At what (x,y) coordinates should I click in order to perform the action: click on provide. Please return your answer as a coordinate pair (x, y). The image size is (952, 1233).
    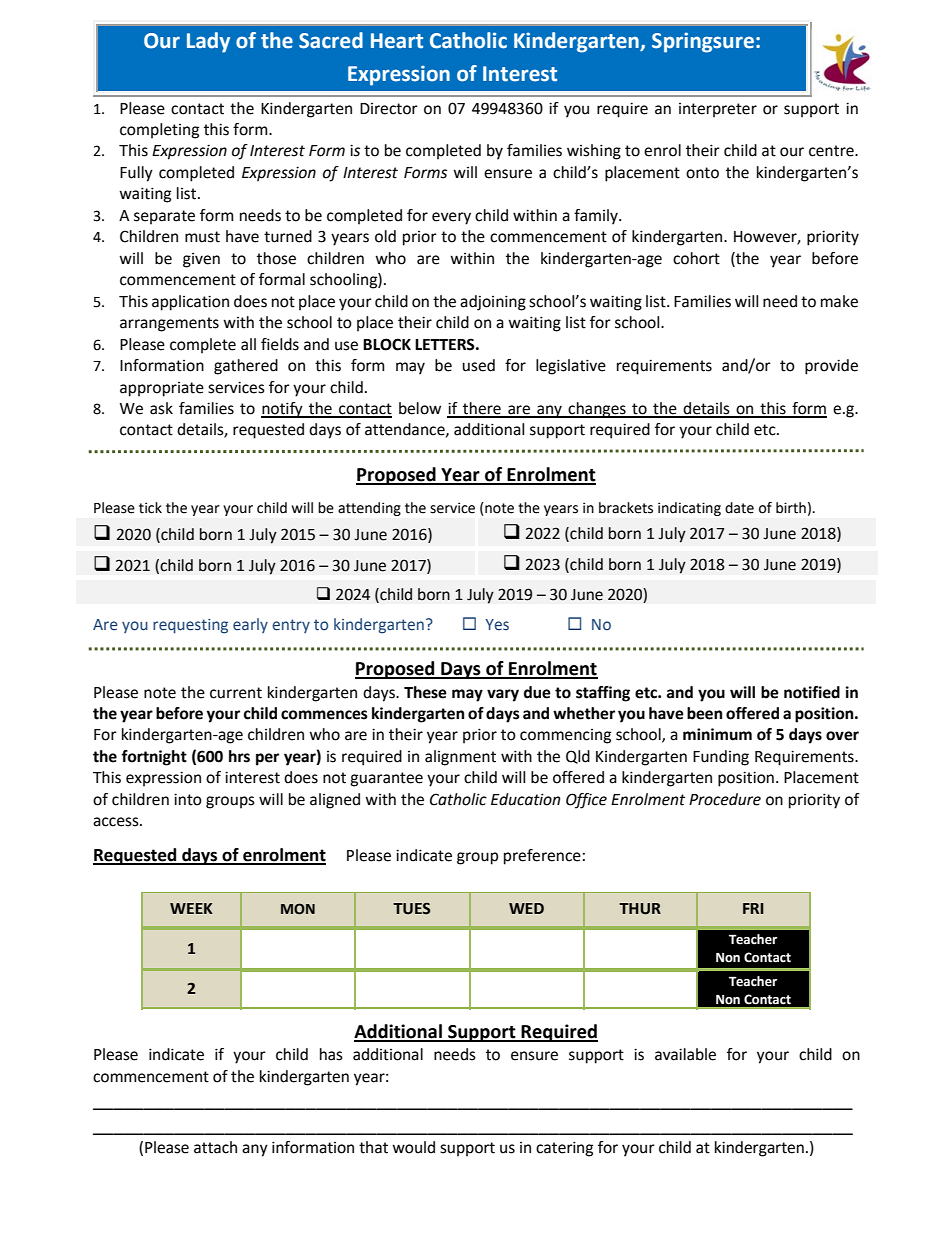
    Looking at the image, I should click on (831, 367).
